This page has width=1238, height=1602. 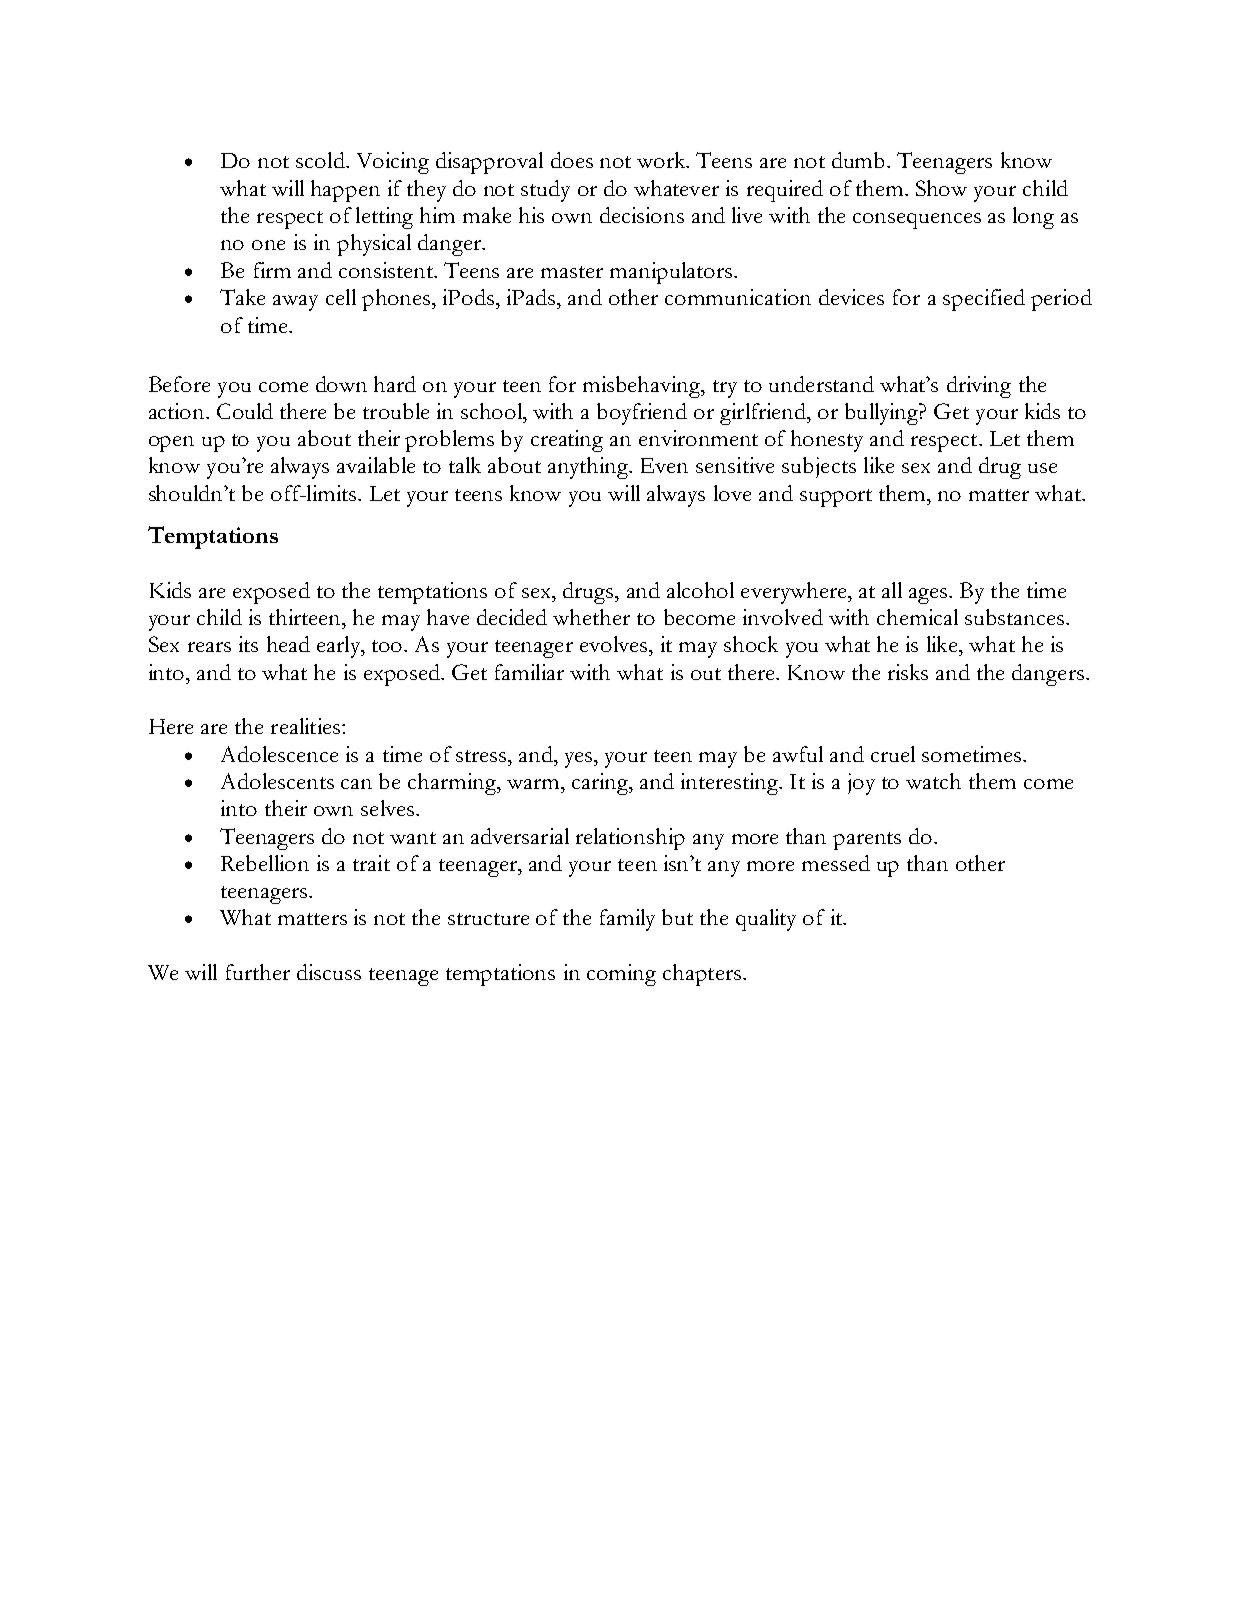 What do you see at coordinates (258, 972) in the page?
I see `further` at bounding box center [258, 972].
